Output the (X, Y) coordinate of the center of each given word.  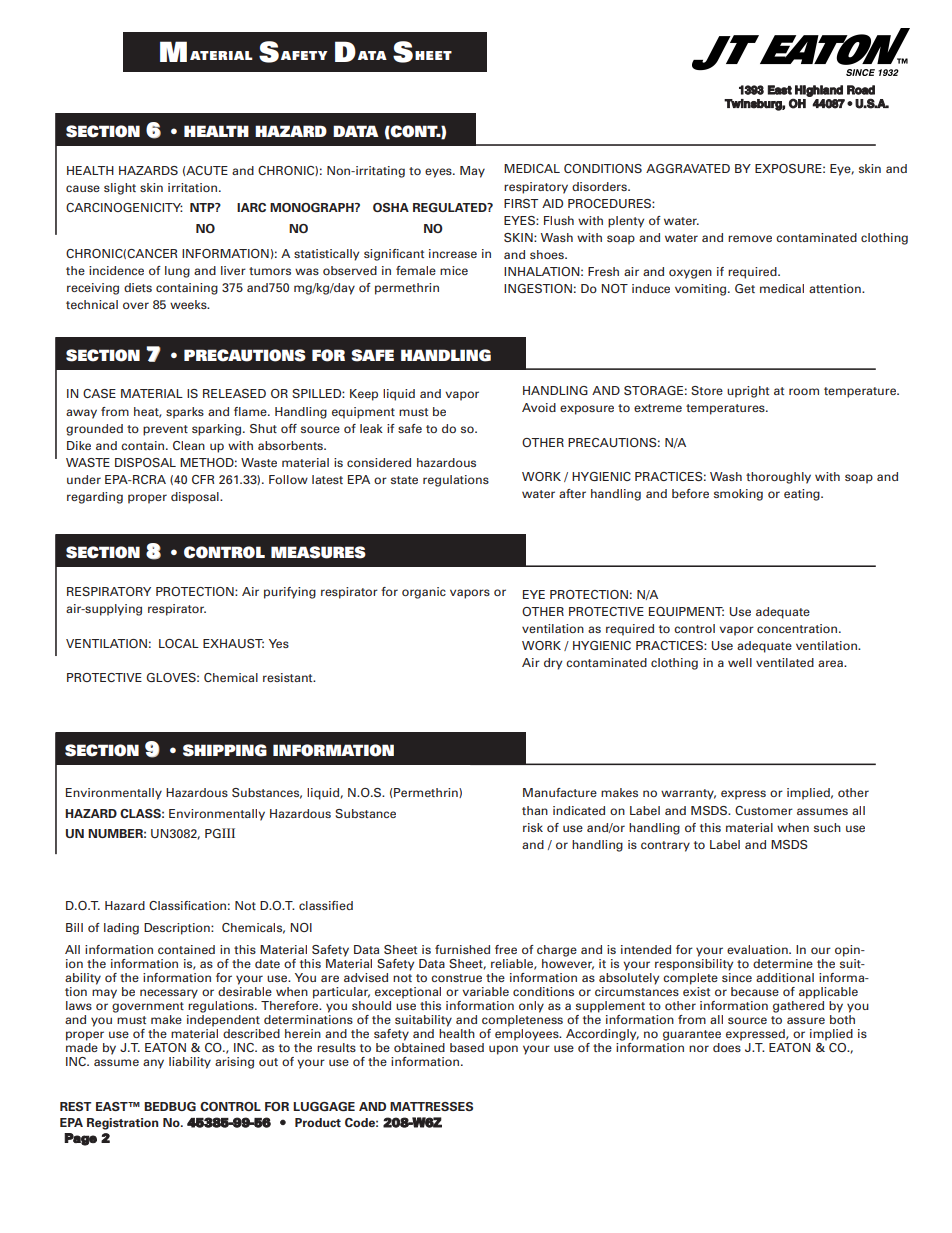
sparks (185, 413)
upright (748, 392)
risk (533, 827)
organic (424, 593)
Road (861, 90)
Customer (764, 810)
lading (121, 929)
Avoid (539, 407)
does (727, 1047)
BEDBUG (170, 1106)
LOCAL (179, 643)
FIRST (521, 203)
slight (120, 189)
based (467, 1047)
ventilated (785, 662)
